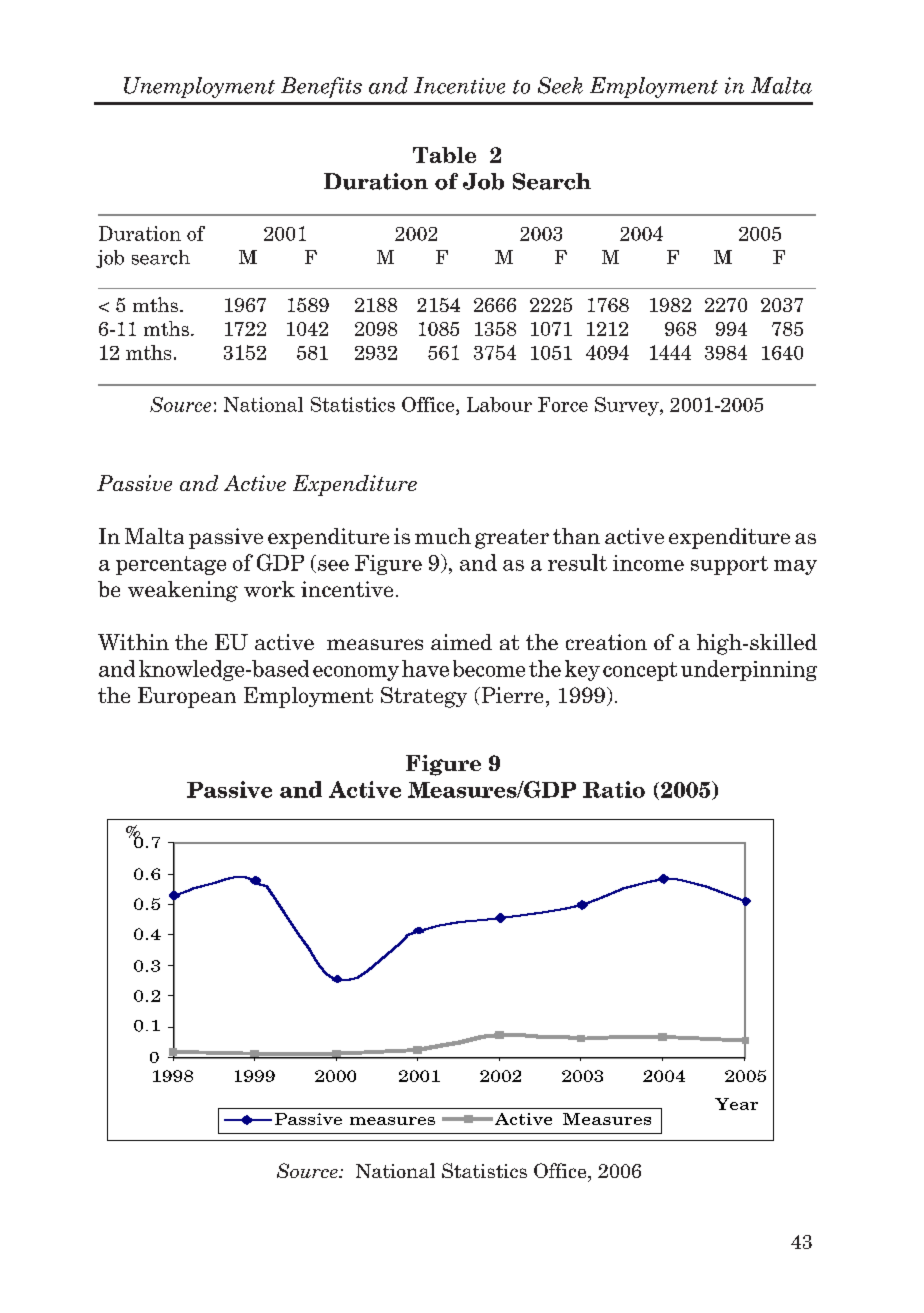 The width and height of the document is (924, 1313). What do you see at coordinates (461, 642) in the document?
I see `aimed` at bounding box center [461, 642].
